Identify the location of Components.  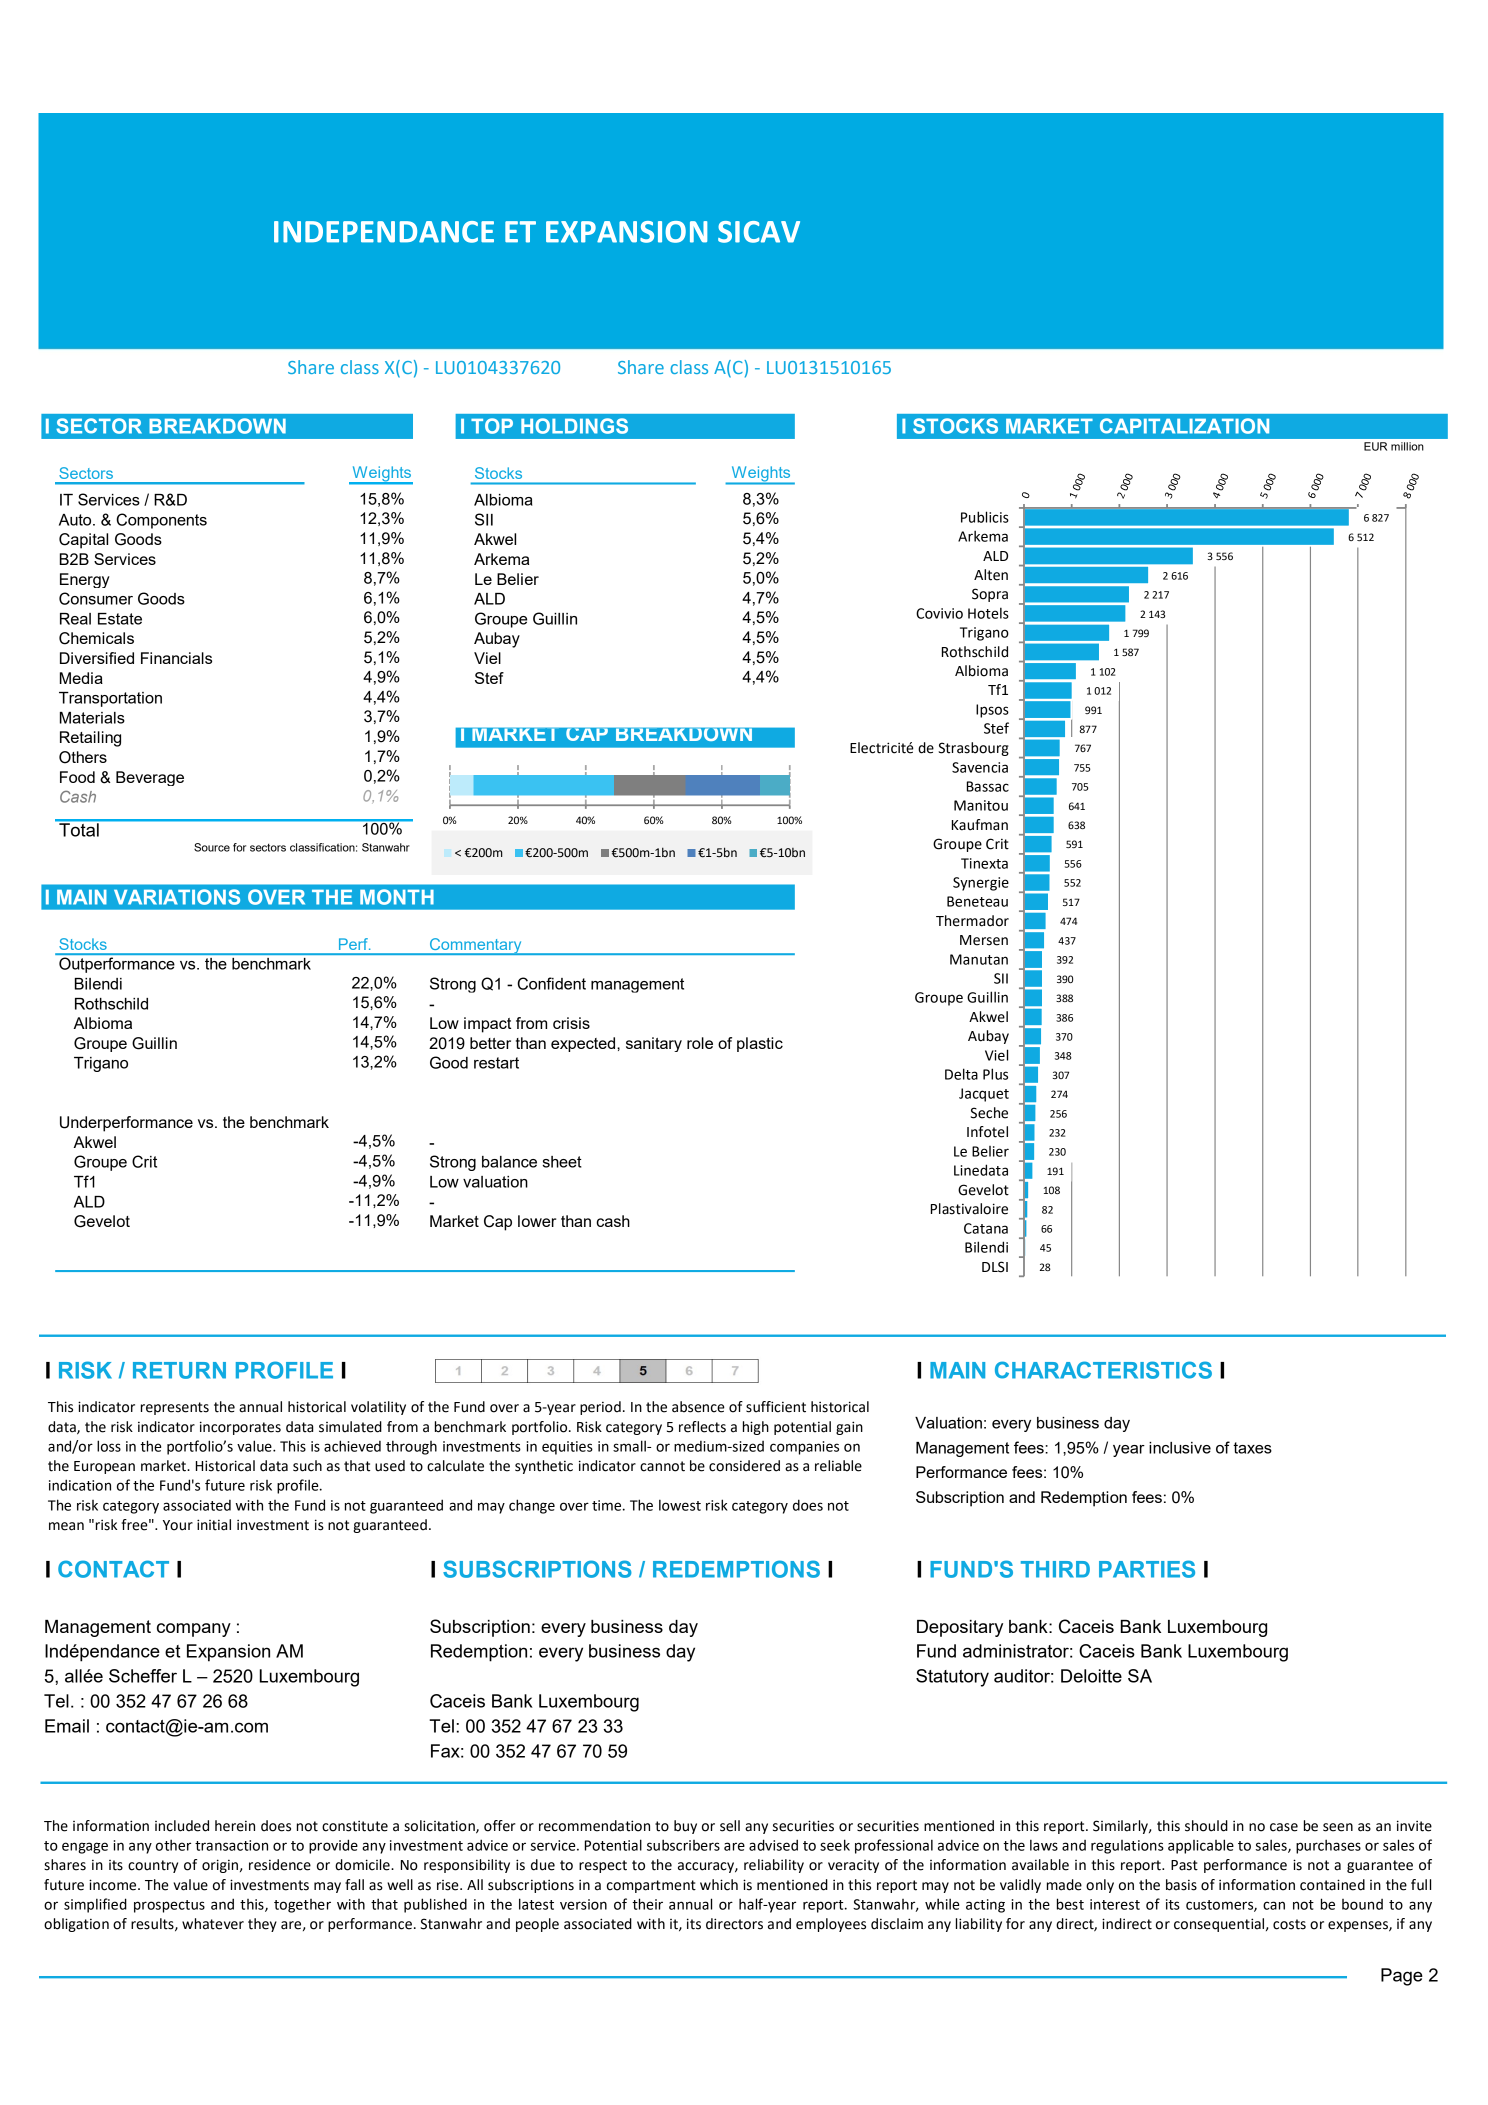
(161, 521).
